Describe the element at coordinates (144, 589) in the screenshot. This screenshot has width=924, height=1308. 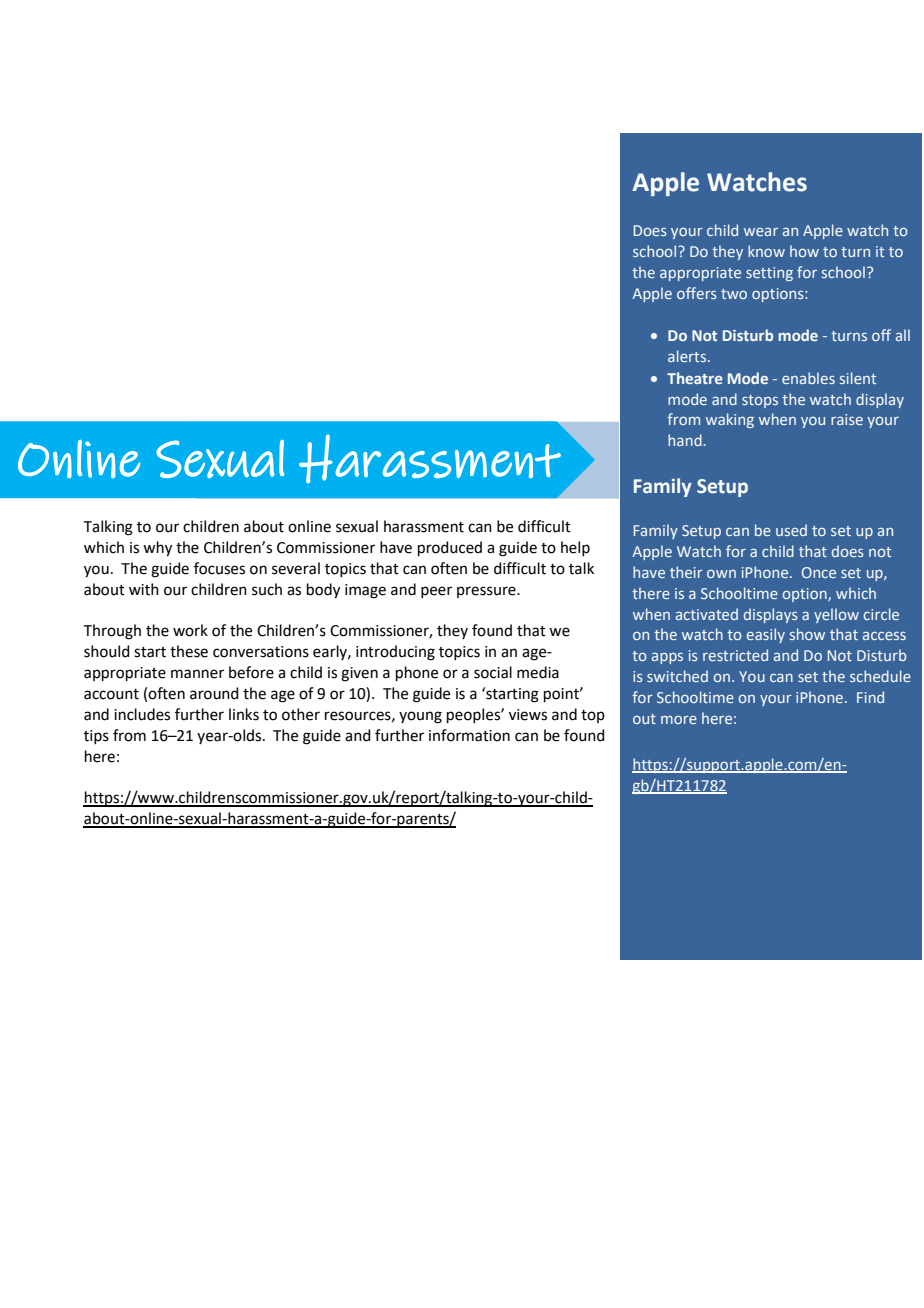
I see `with` at that location.
